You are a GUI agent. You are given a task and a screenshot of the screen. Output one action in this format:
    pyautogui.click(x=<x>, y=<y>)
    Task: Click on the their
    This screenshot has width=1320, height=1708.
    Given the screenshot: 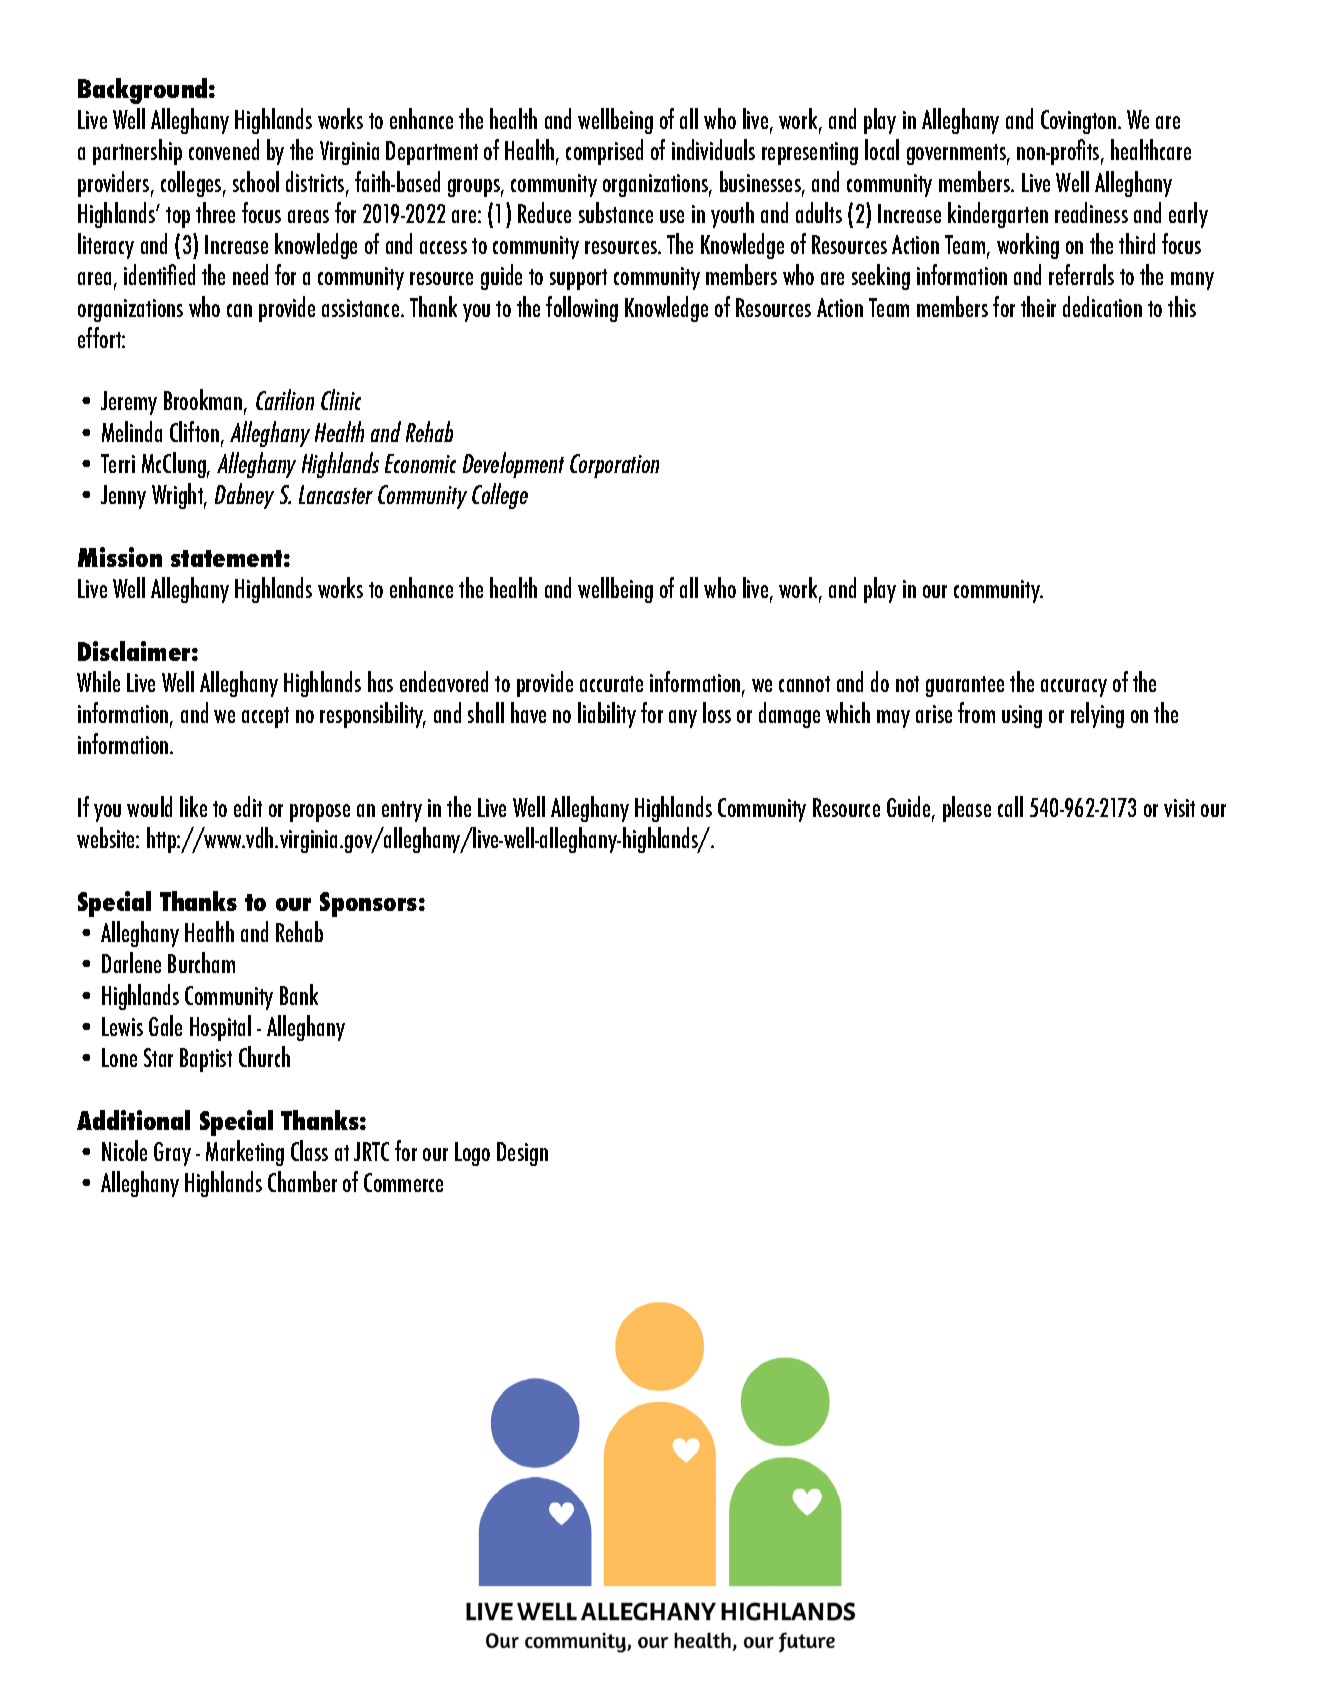 What is the action you would take?
    pyautogui.click(x=1038, y=306)
